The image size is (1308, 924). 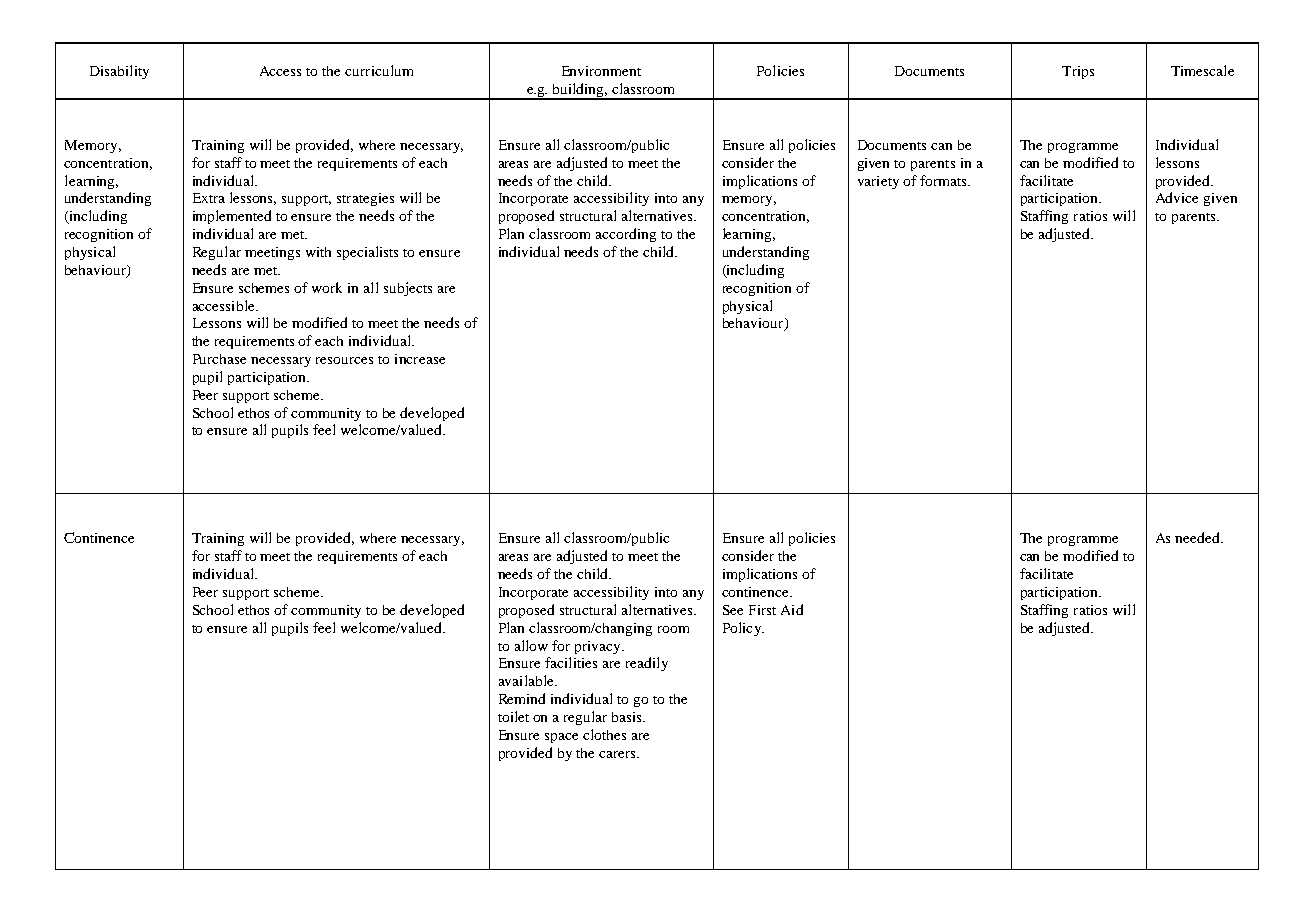 I want to click on needed, so click(x=1199, y=537).
